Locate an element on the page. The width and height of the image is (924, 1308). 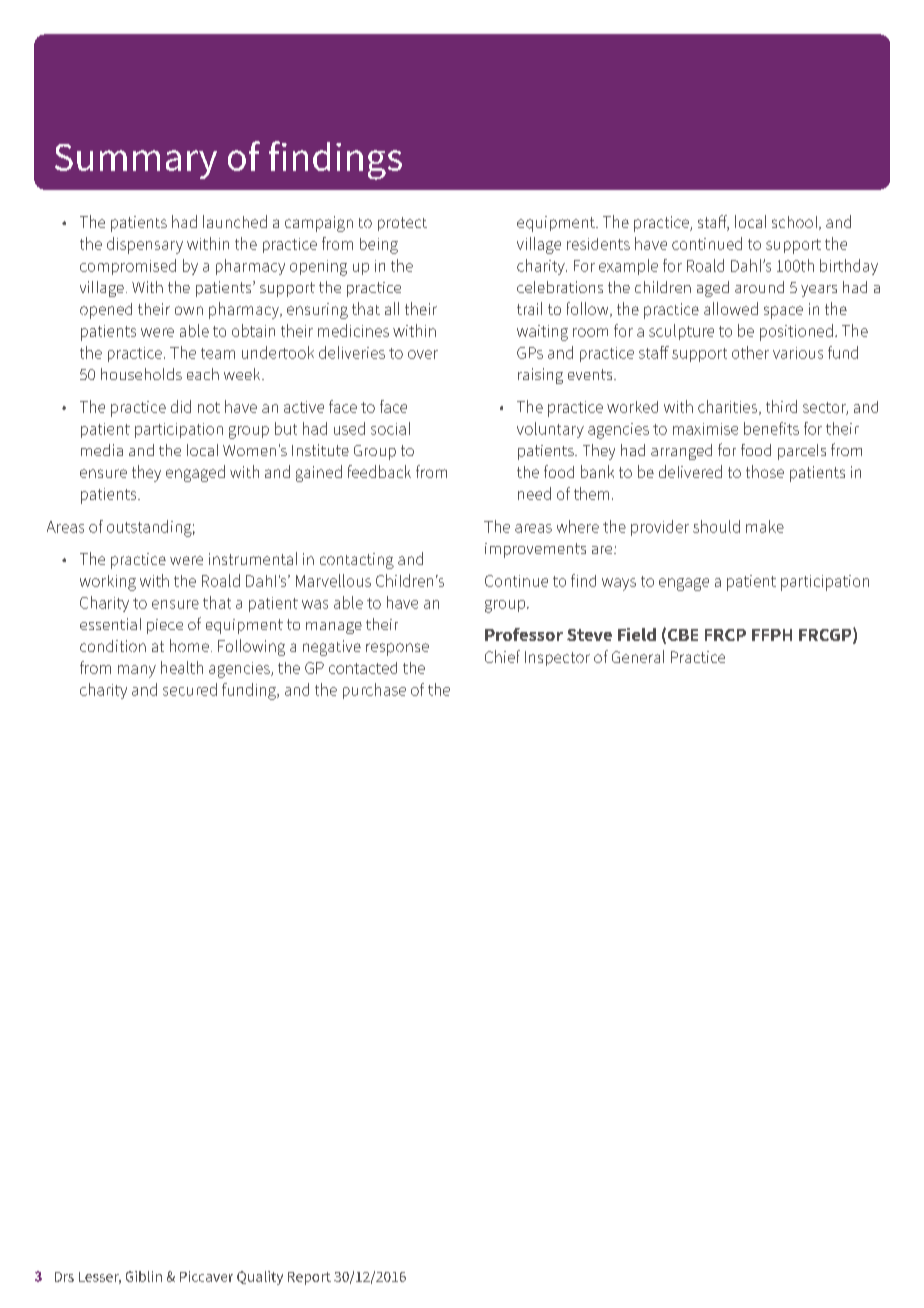
Drs is located at coordinates (64, 1277).
